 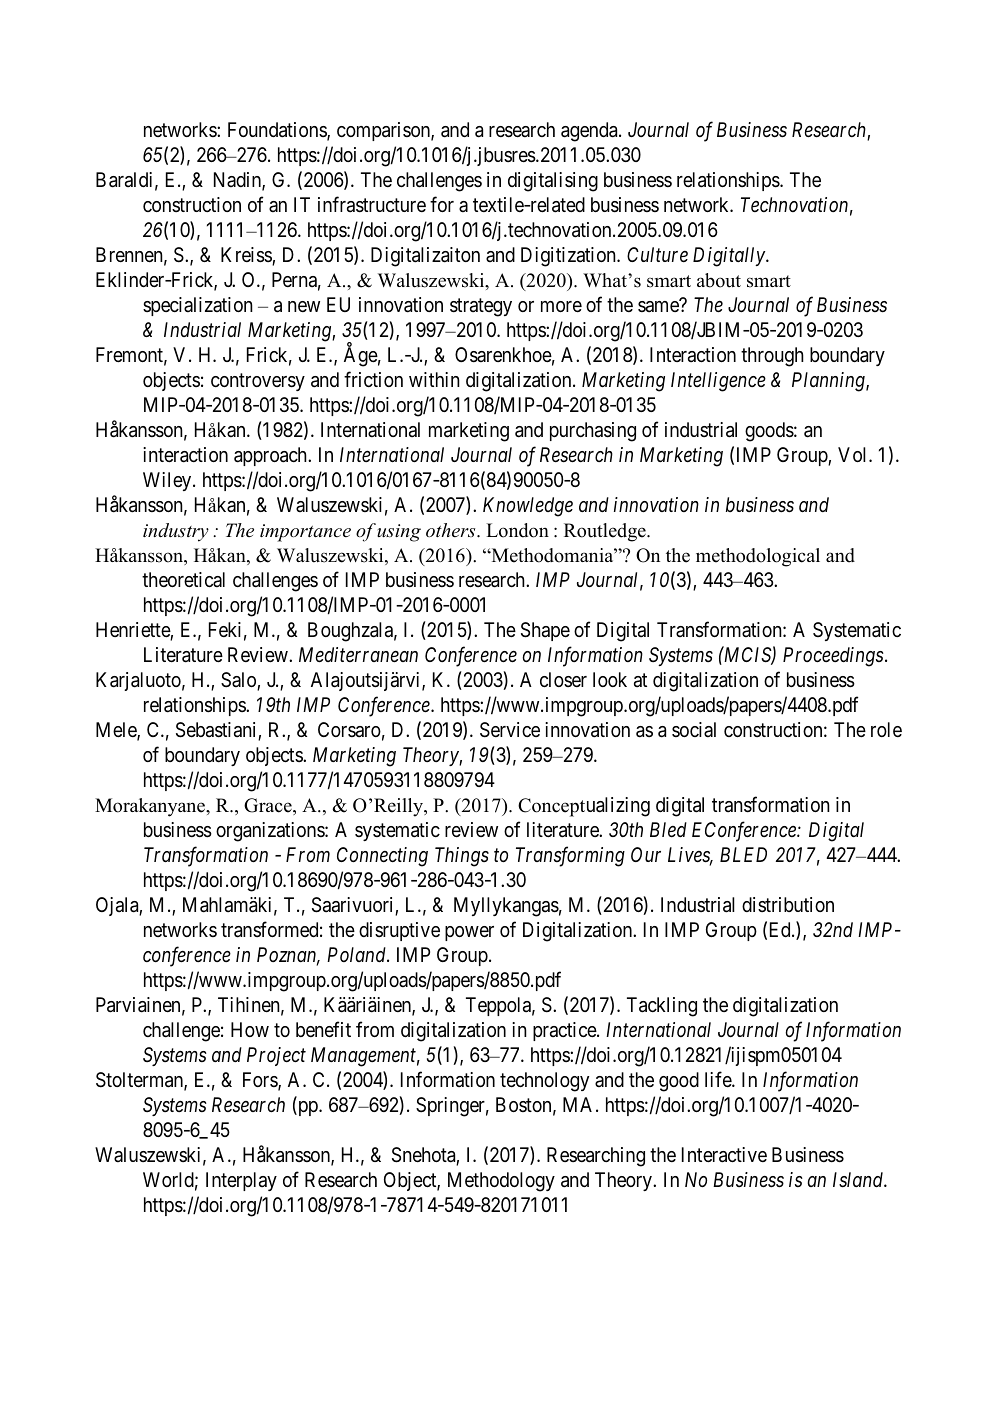 What do you see at coordinates (241, 1181) in the document?
I see `Interplay` at bounding box center [241, 1181].
